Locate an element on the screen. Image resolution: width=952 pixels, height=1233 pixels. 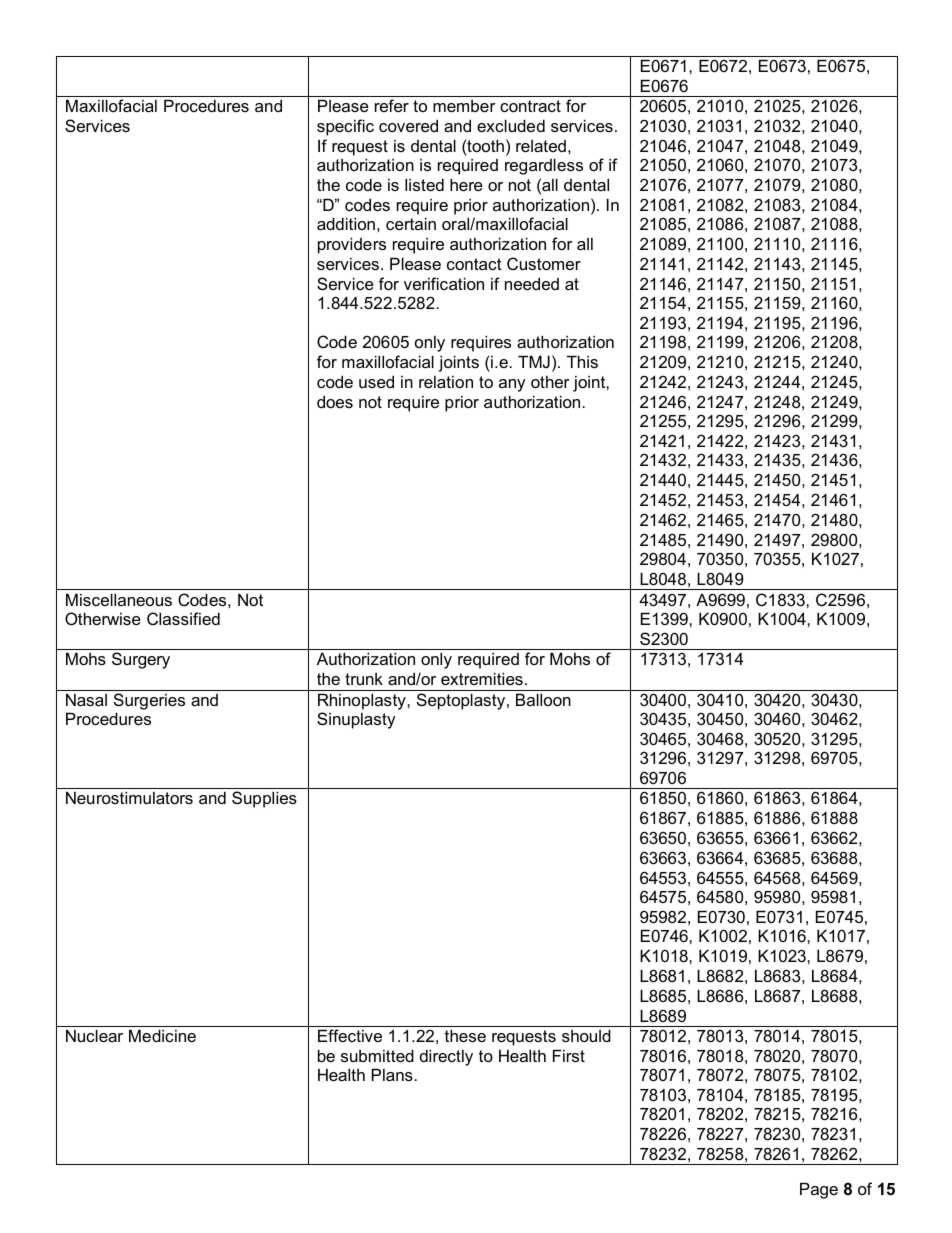
extremities is located at coordinates (482, 678).
